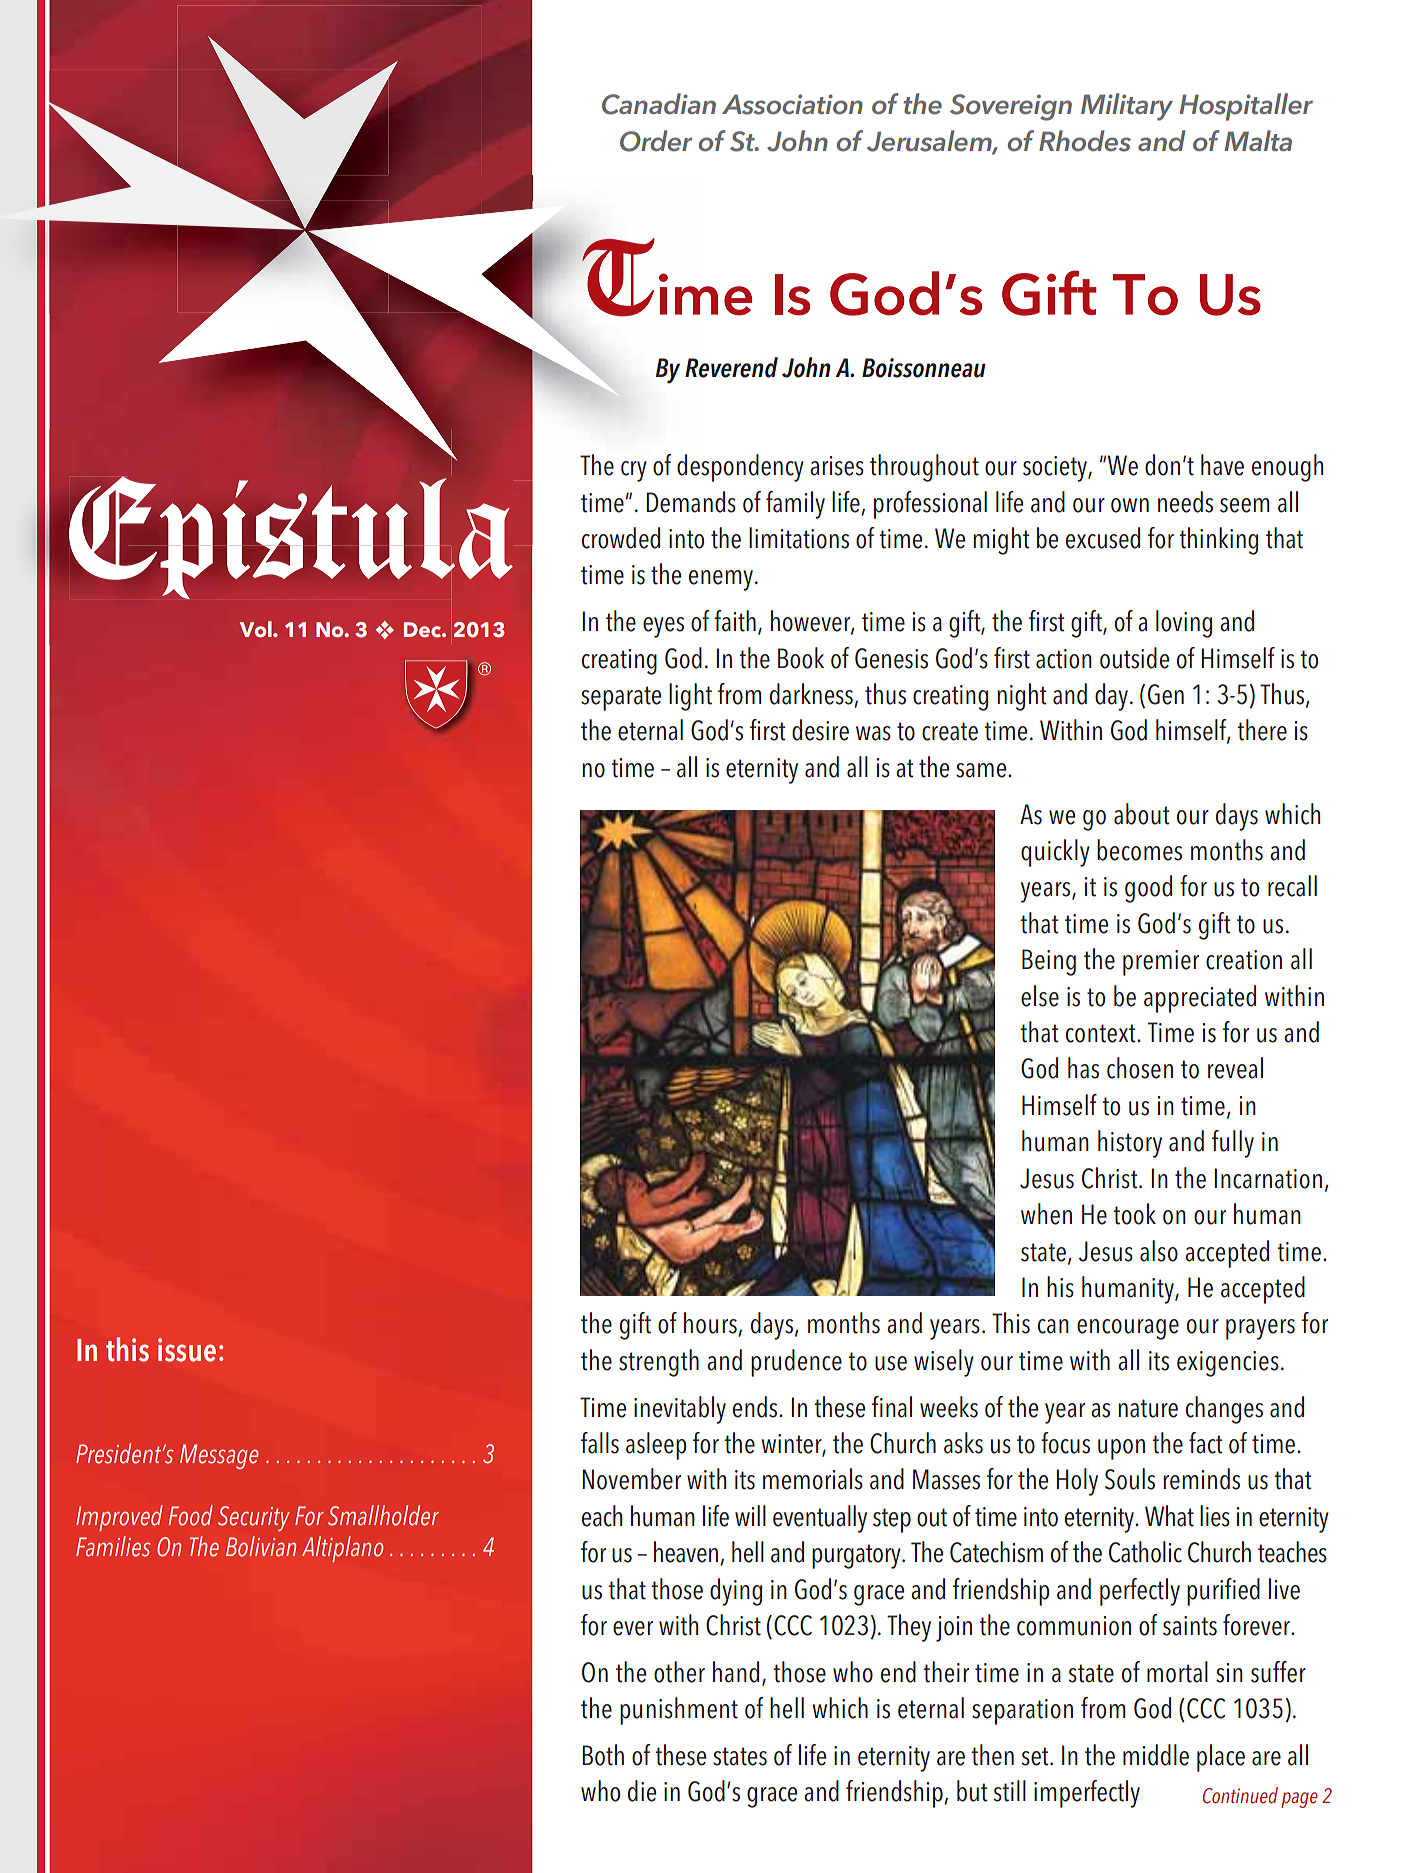 The height and width of the screenshot is (1873, 1404). Describe the element at coordinates (659, 104) in the screenshot. I see `Canadian` at that location.
